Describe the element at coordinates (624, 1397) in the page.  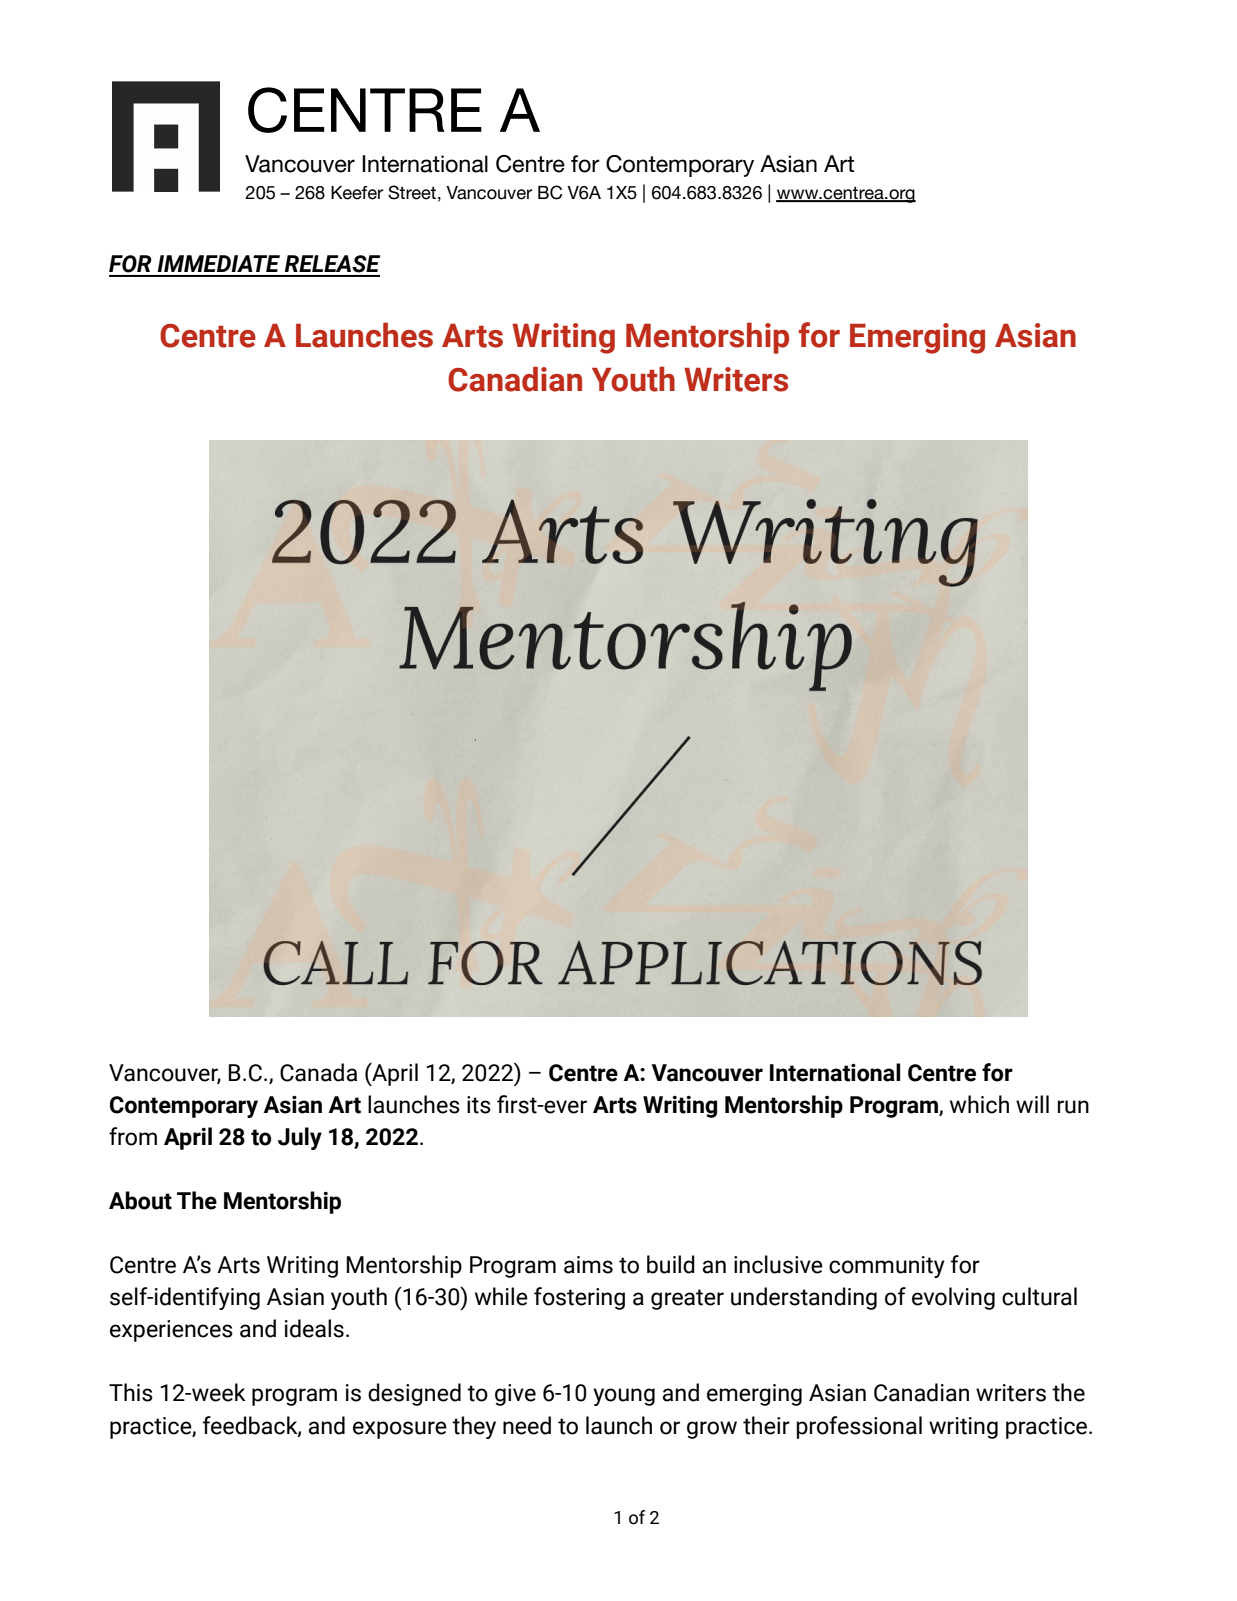
I see `young` at that location.
